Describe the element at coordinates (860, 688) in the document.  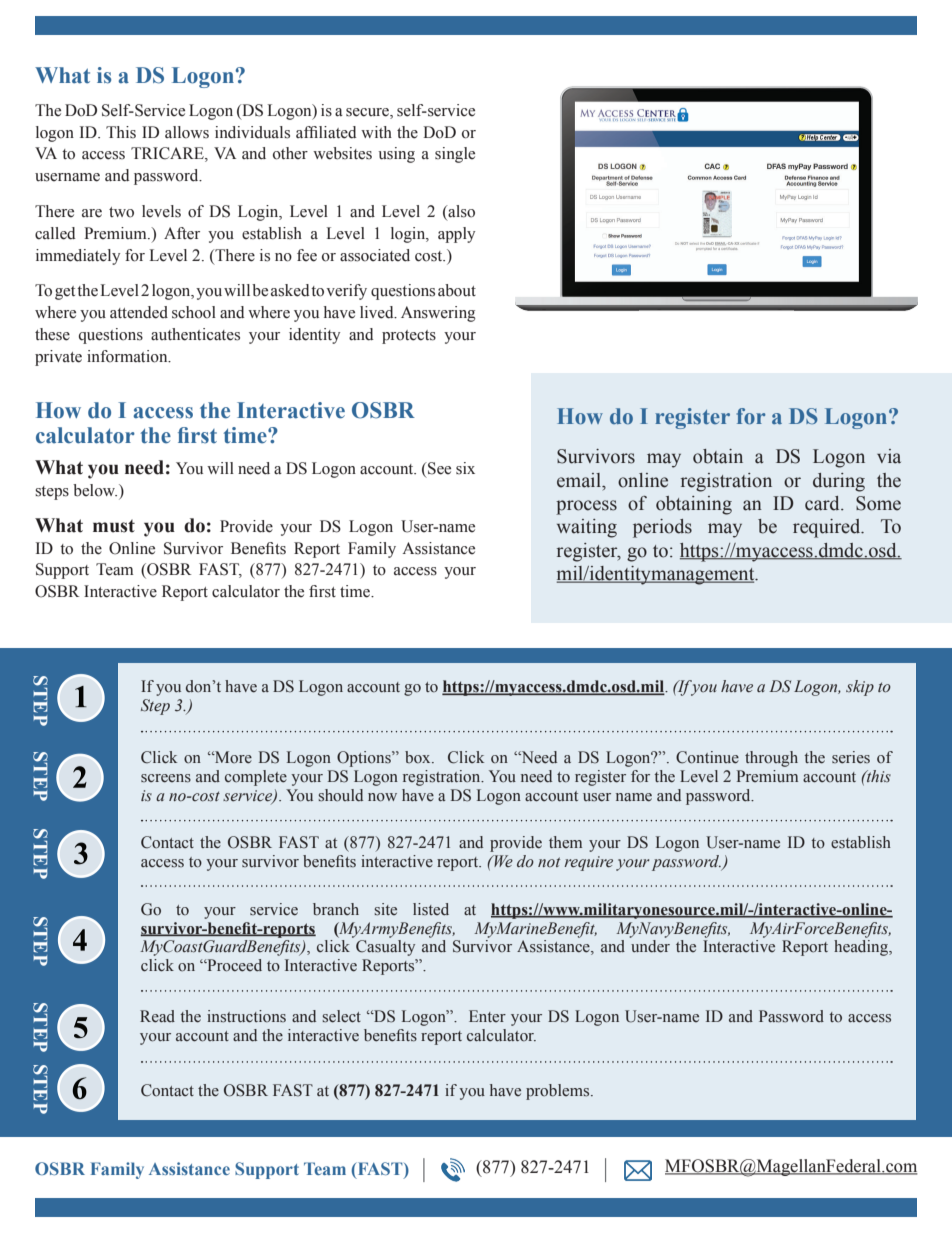
I see `skip` at that location.
